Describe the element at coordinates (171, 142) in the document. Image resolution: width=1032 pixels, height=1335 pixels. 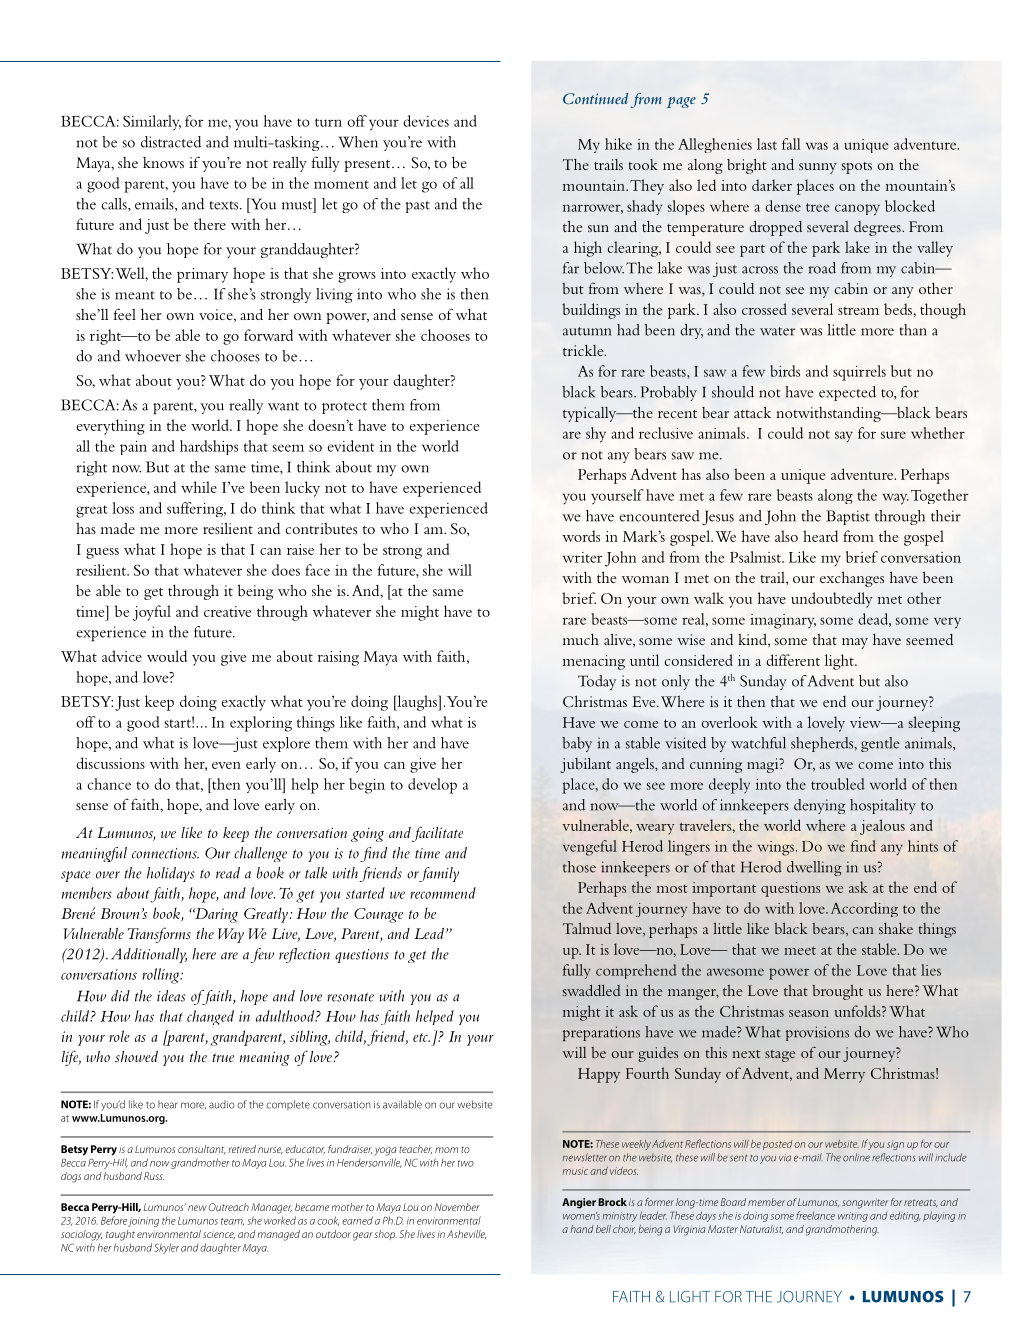
I see `distracted` at that location.
